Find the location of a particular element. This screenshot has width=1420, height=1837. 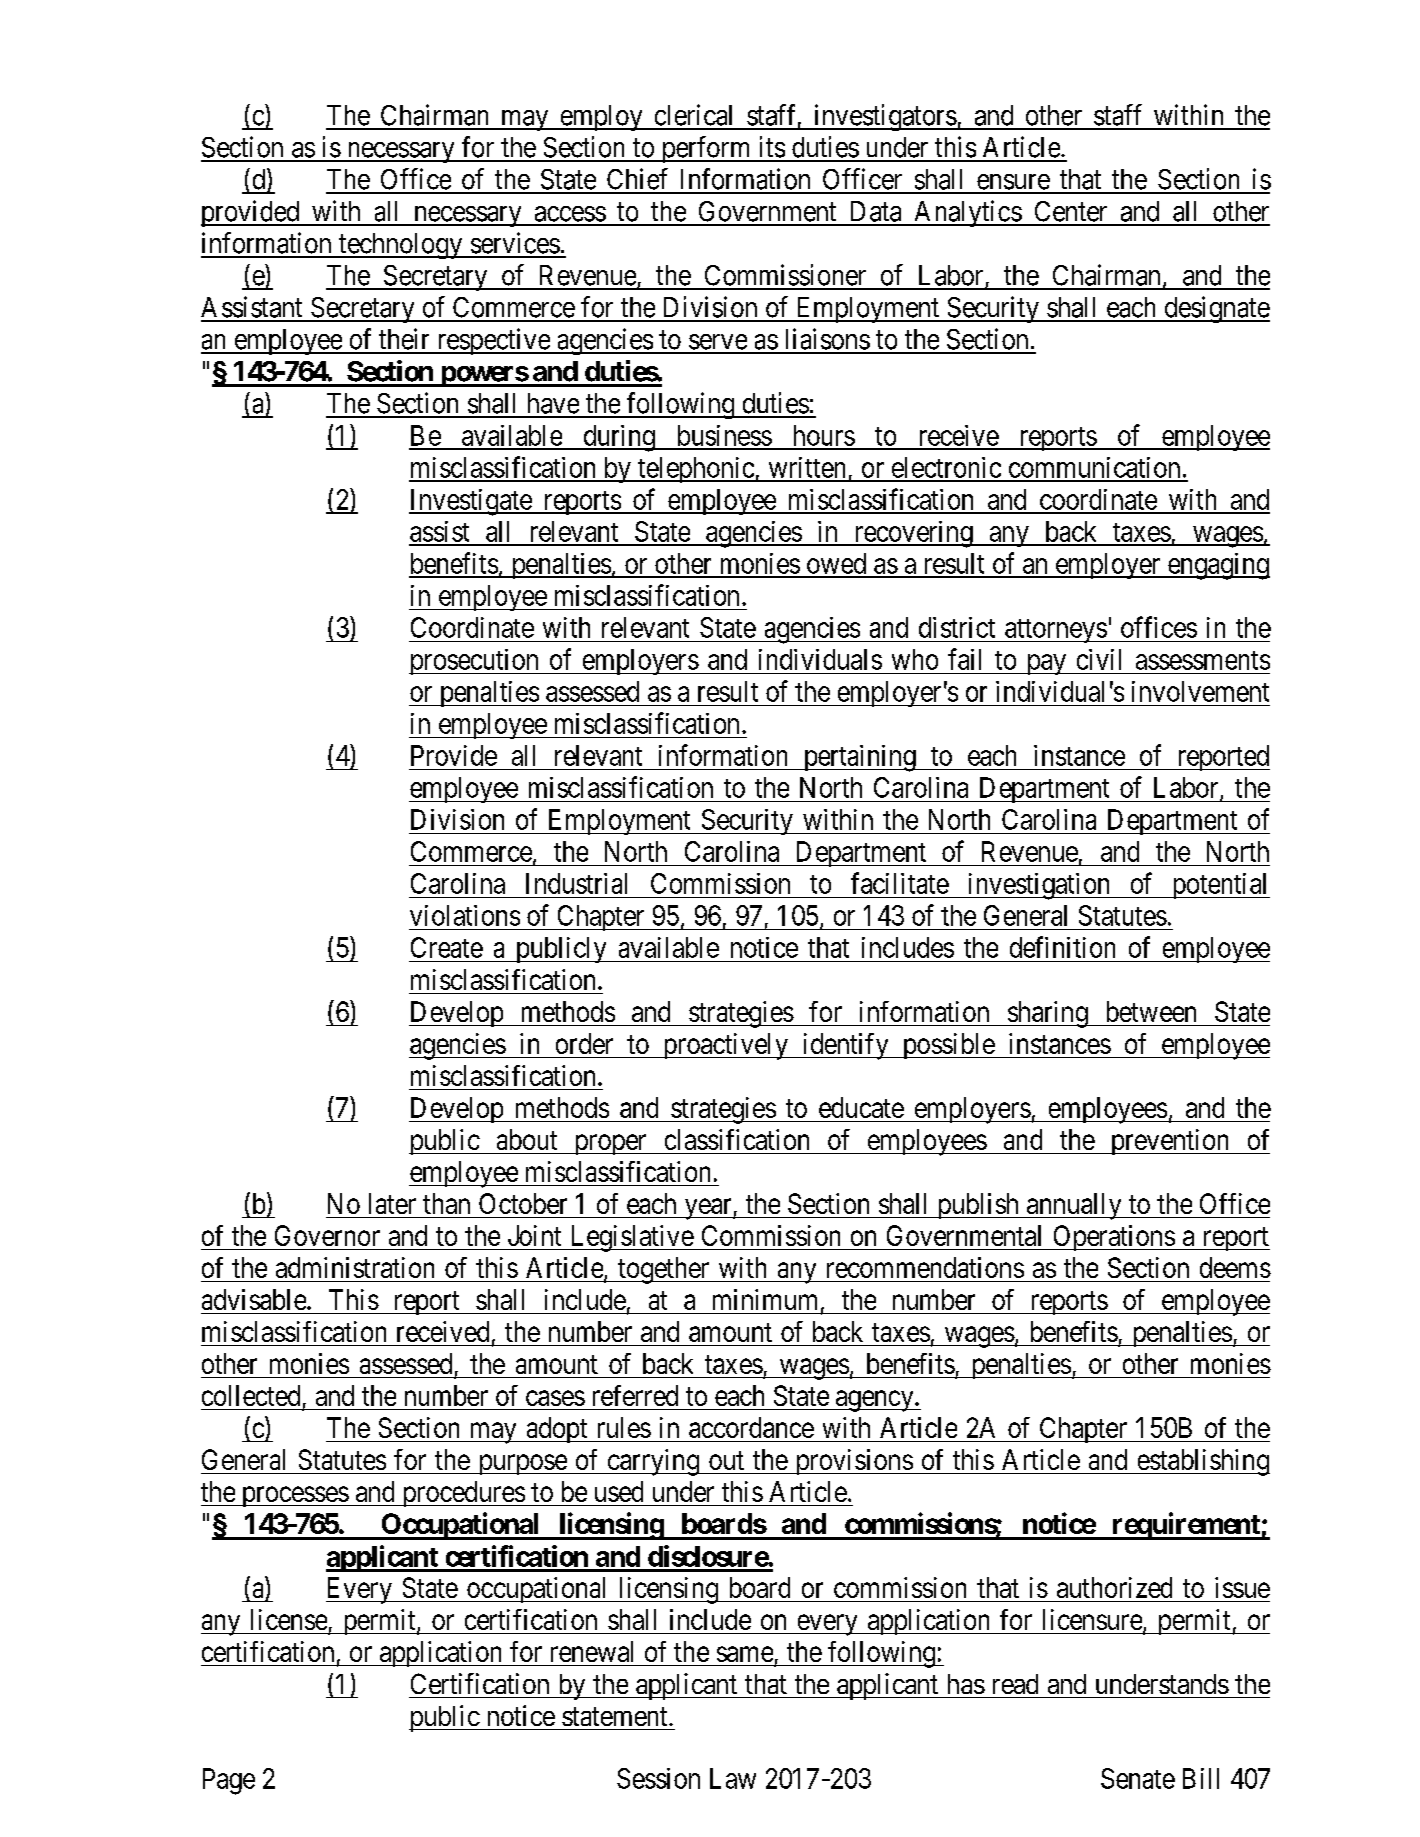

pertaining is located at coordinates (859, 758).
